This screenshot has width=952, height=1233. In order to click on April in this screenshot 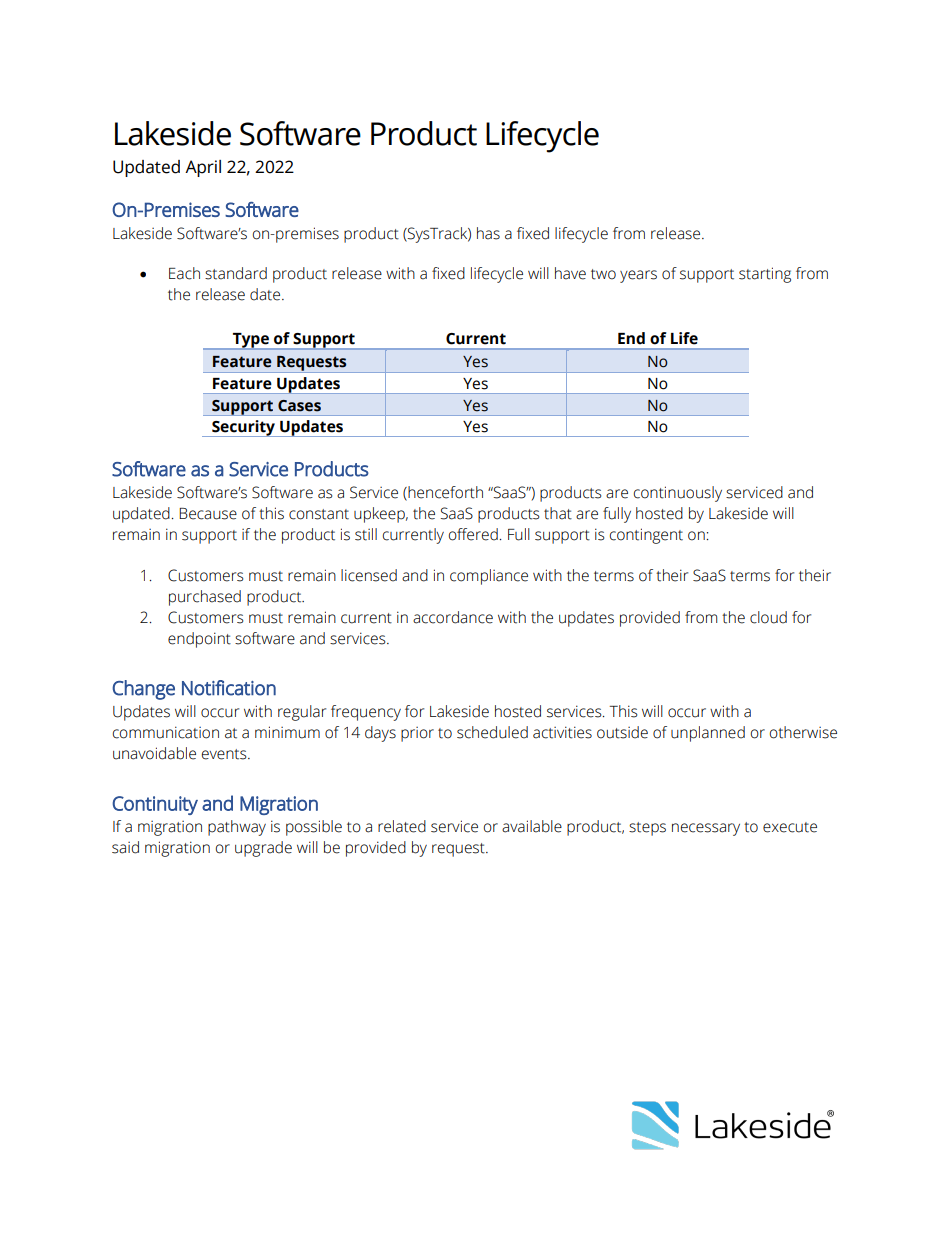, I will do `click(203, 168)`.
